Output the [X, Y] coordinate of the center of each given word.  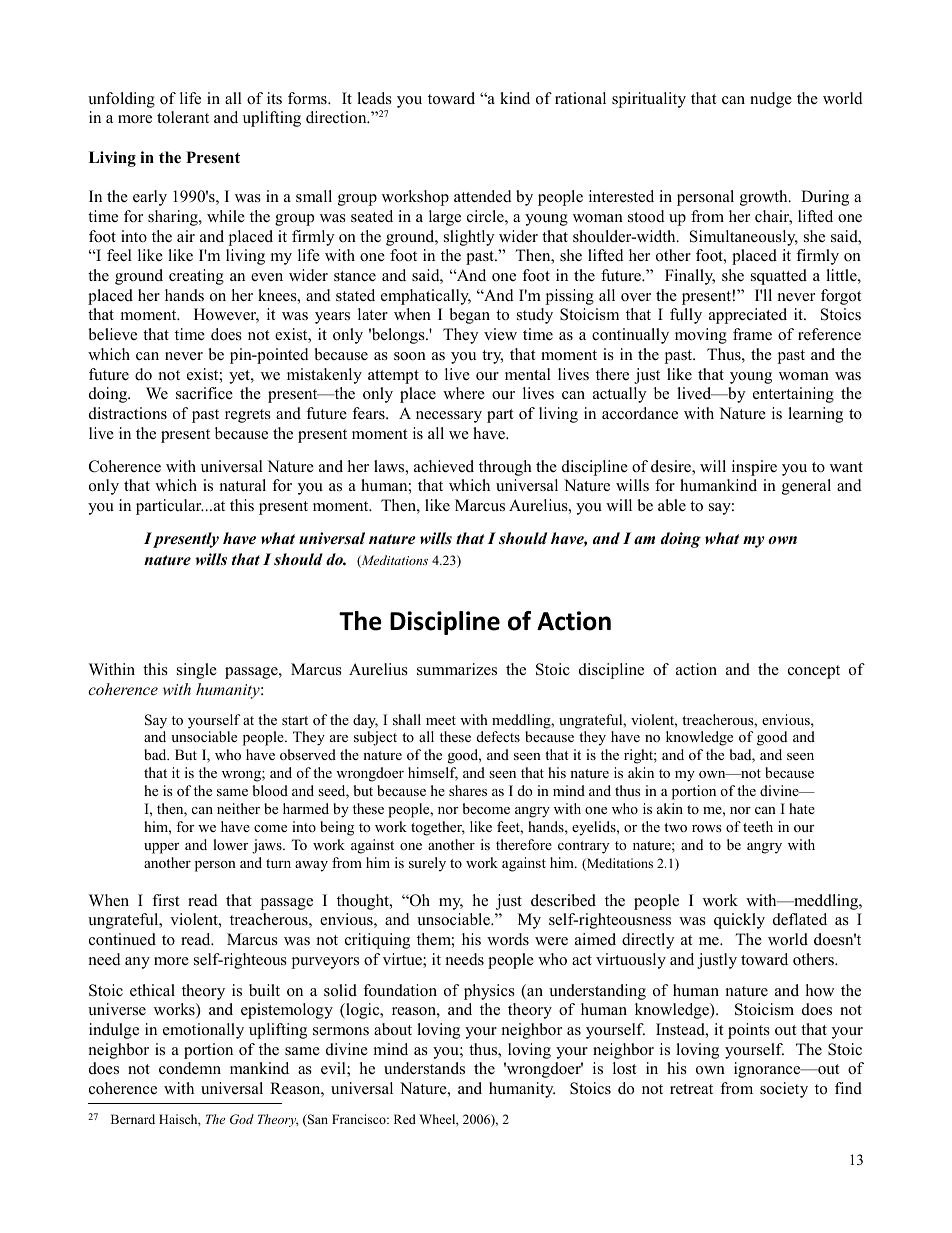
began [469, 316]
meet [441, 720]
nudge [771, 100]
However [226, 315]
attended [483, 196]
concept [814, 672]
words [508, 939]
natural [243, 485]
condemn [190, 1068]
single [197, 671]
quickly [739, 921]
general [806, 487]
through [505, 468]
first [165, 900]
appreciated [748, 316]
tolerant [183, 117]
